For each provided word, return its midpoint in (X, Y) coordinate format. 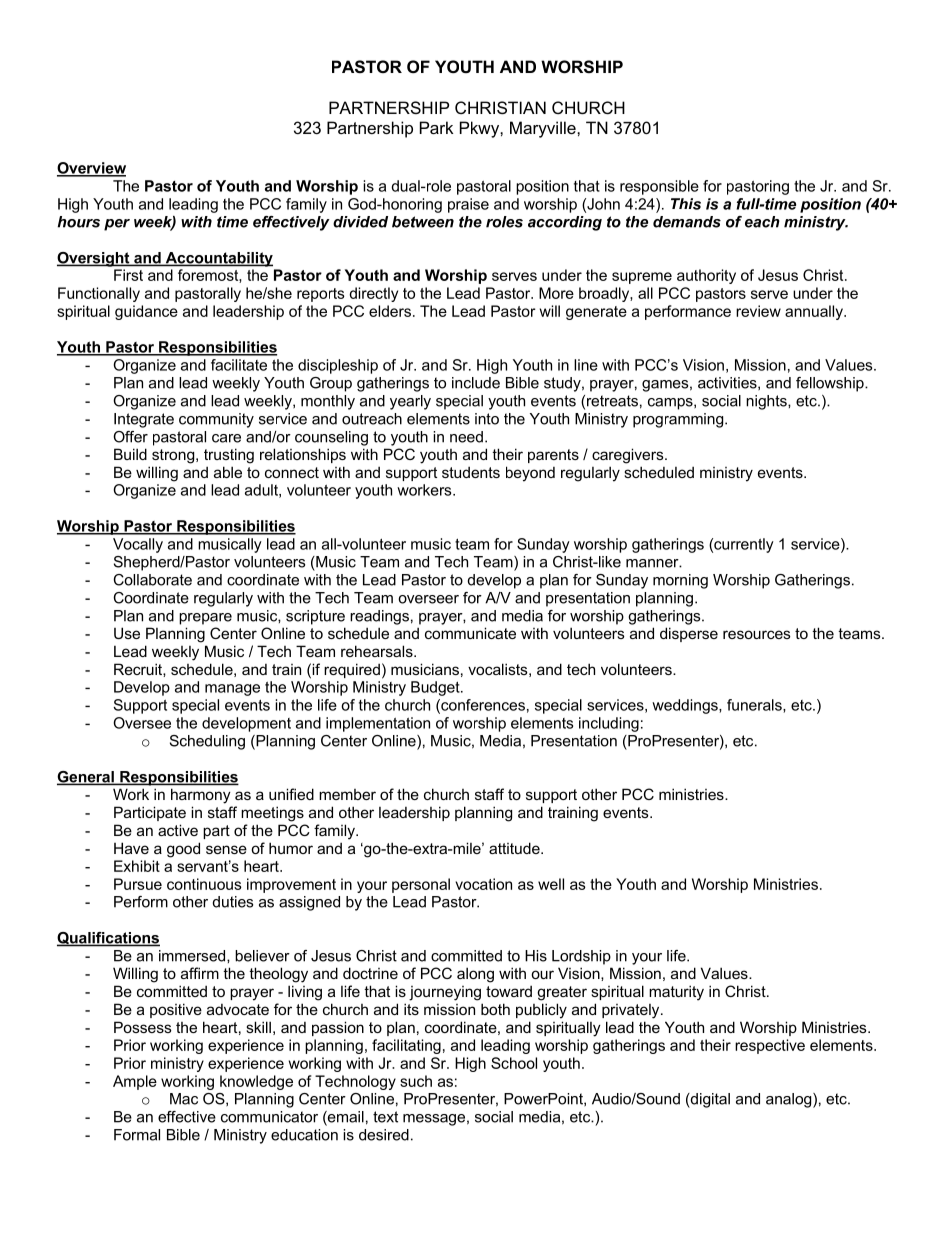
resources (757, 634)
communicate (470, 633)
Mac (184, 1099)
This (686, 204)
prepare (205, 619)
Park (437, 127)
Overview (91, 169)
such (416, 1081)
